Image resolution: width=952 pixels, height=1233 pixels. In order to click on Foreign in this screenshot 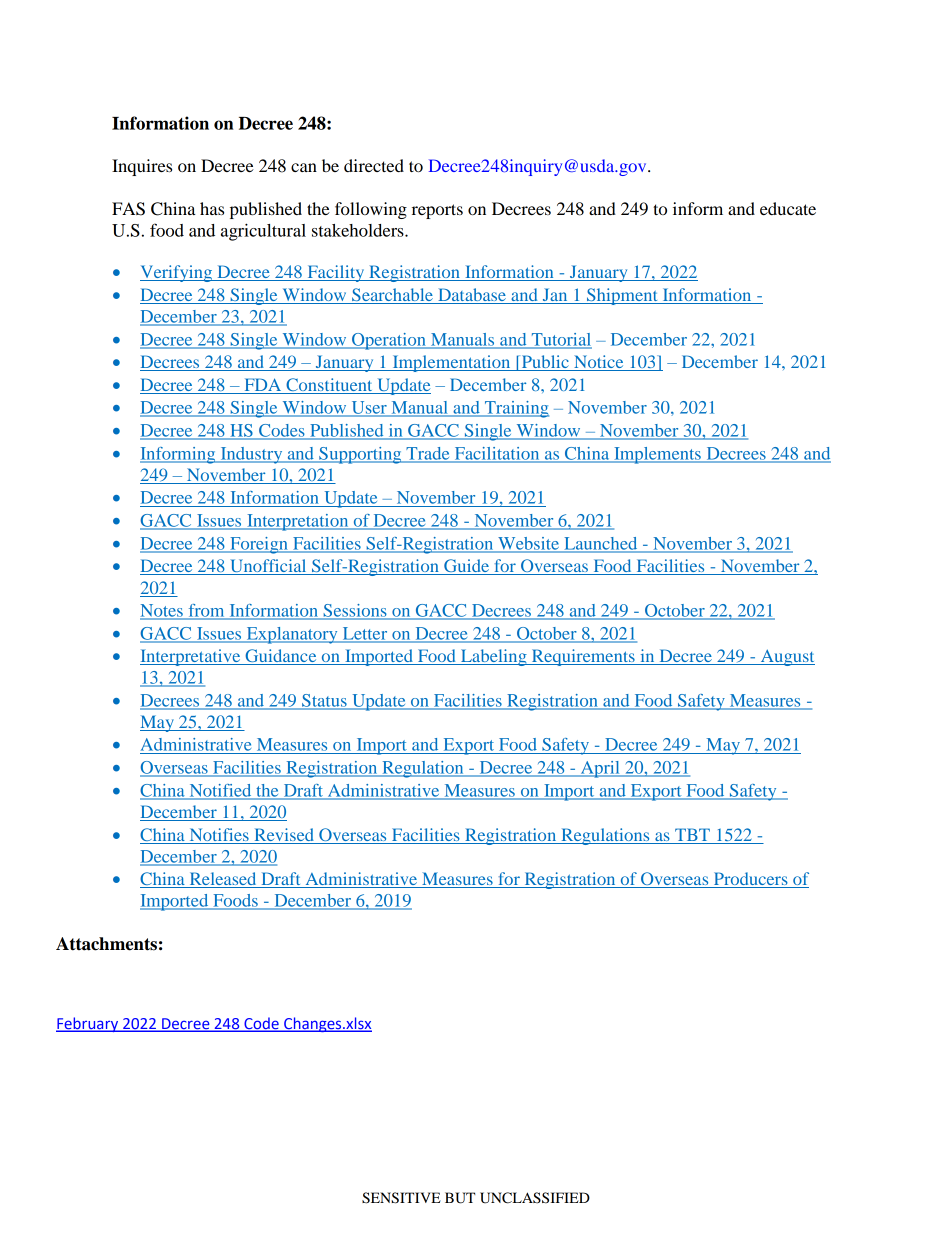, I will do `click(259, 545)`.
